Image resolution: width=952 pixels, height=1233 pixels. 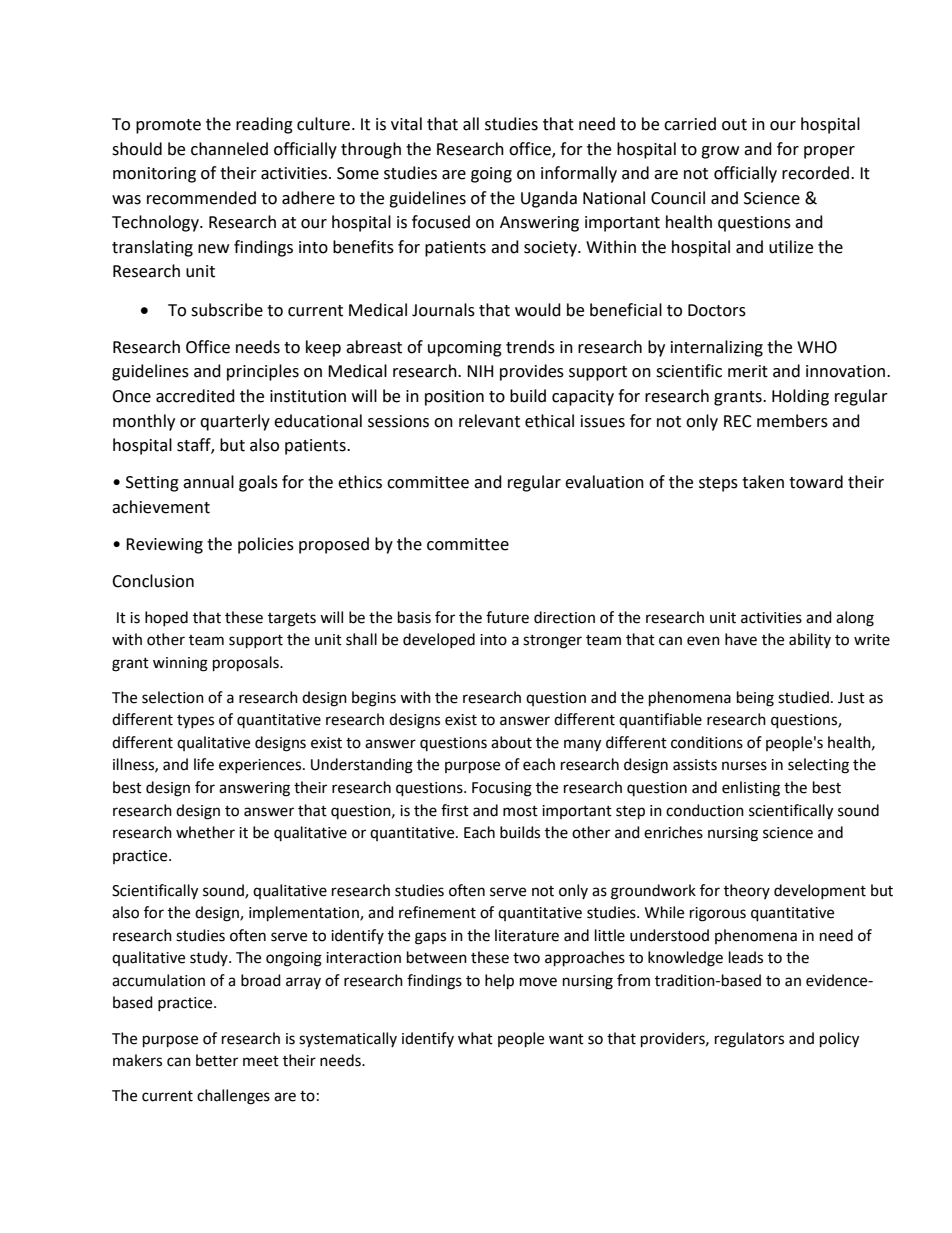 I want to click on informally, so click(x=579, y=174).
